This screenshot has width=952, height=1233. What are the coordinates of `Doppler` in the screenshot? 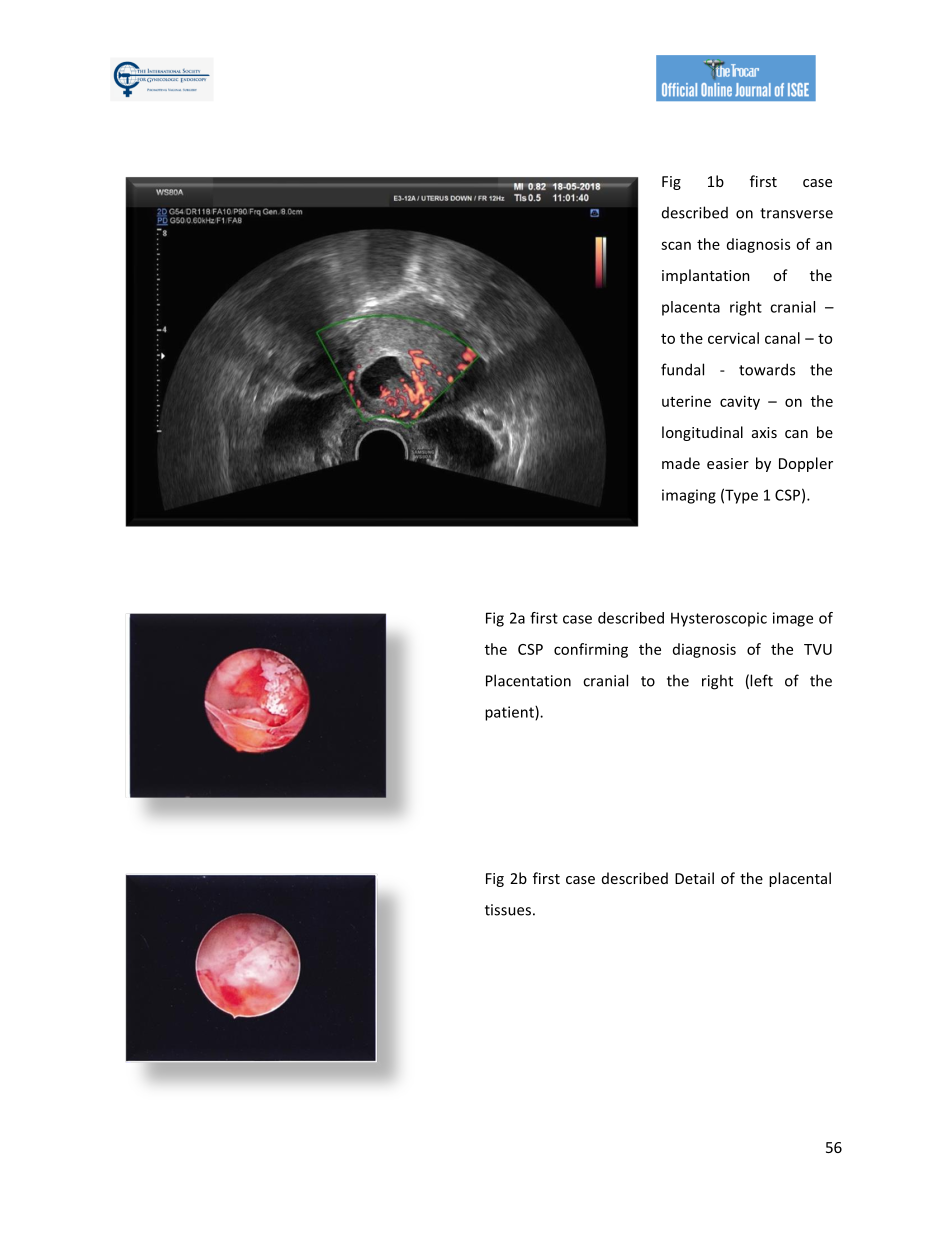 It's located at (806, 464).
